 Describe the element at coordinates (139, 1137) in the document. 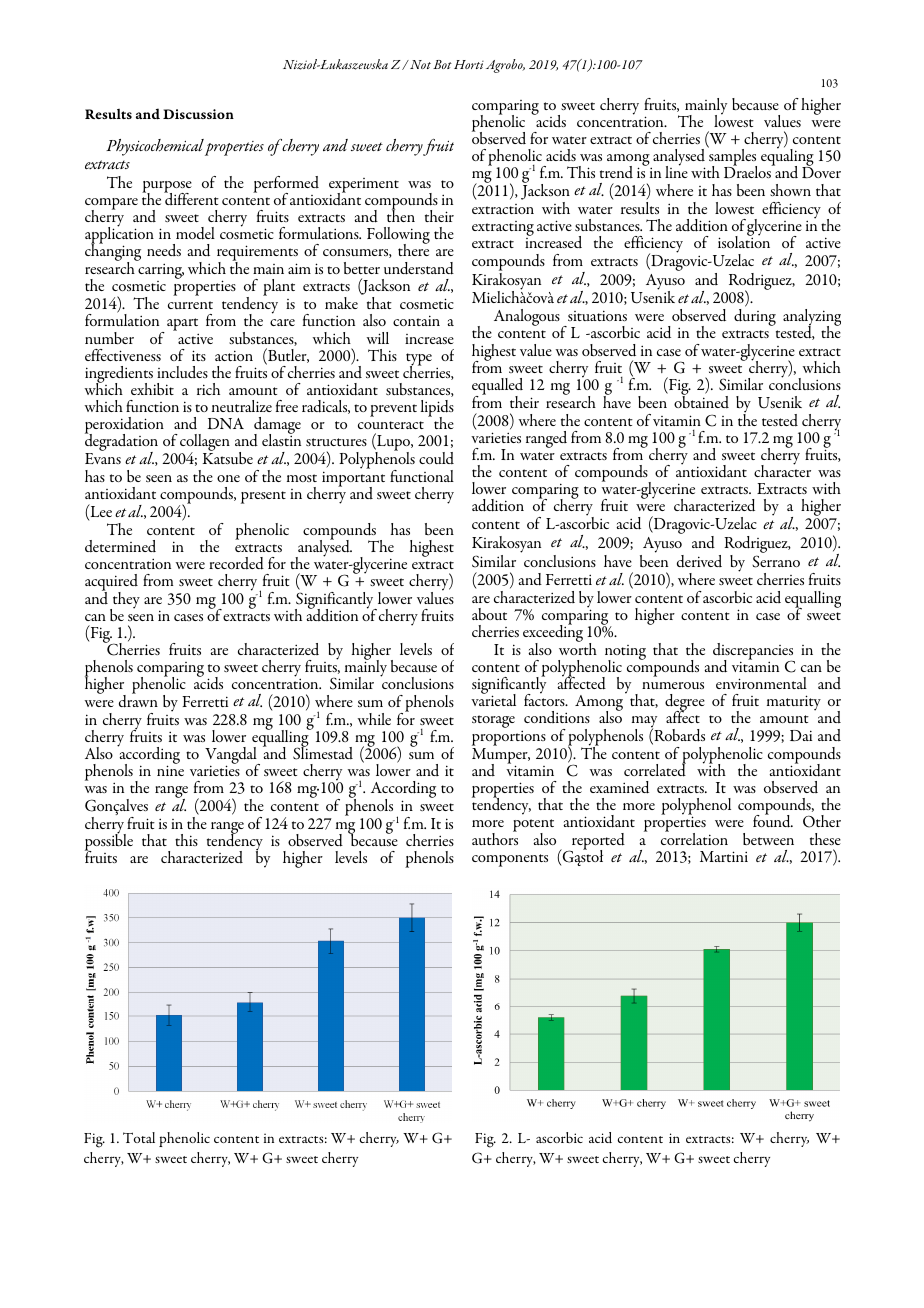

I see `Total` at that location.
